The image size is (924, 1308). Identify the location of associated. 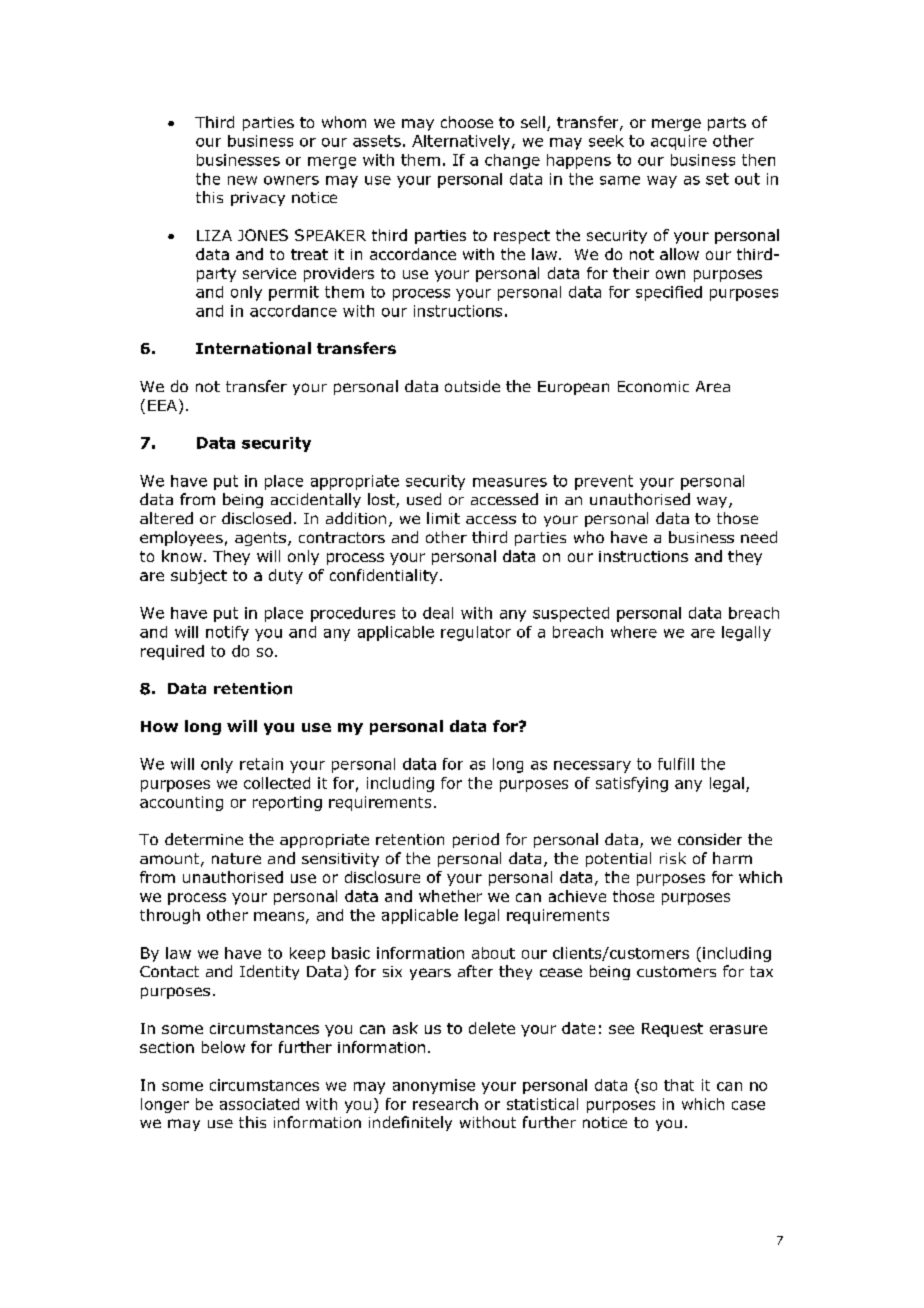
(259, 1104).
